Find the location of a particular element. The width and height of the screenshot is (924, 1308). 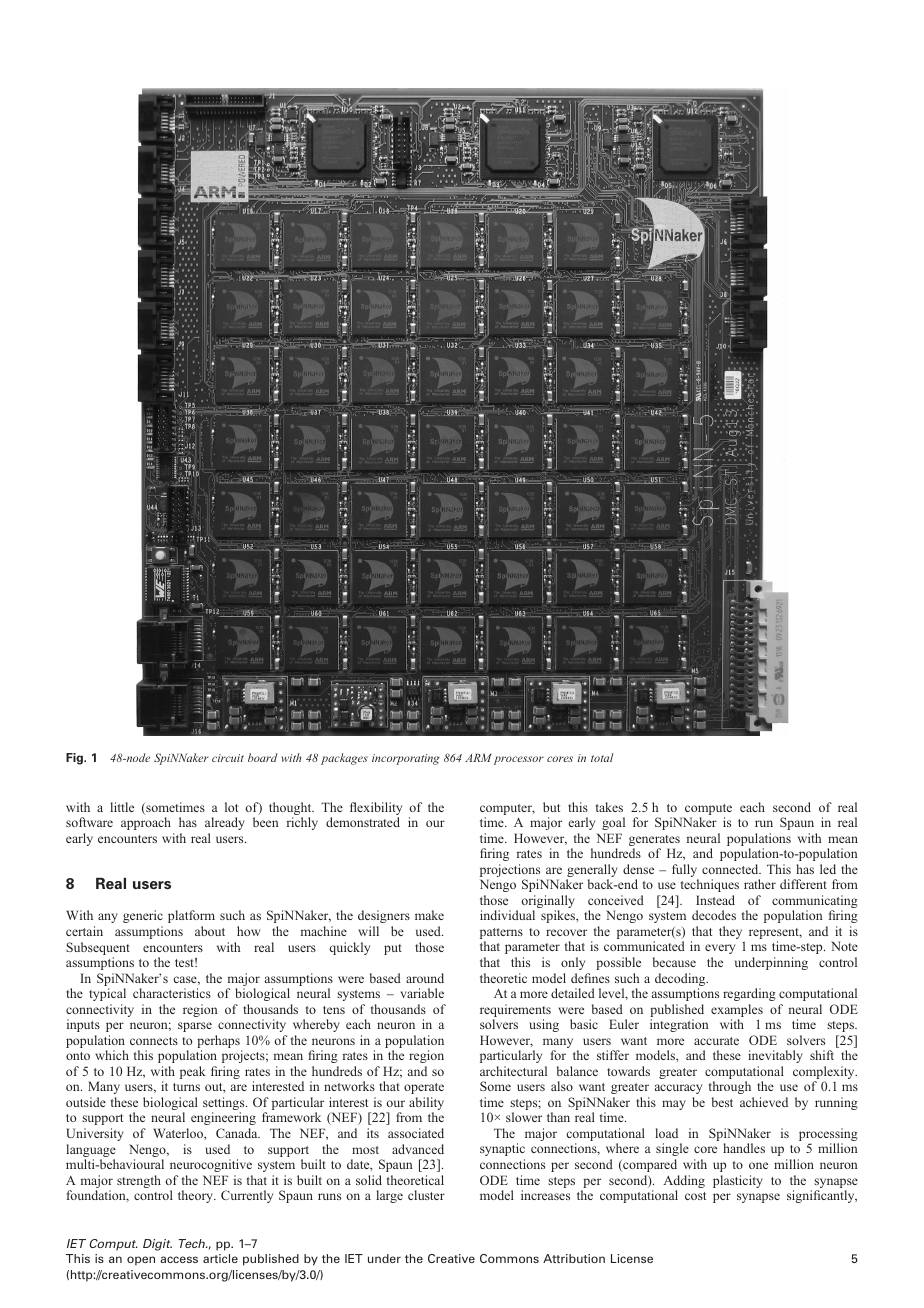

they is located at coordinates (732, 934).
